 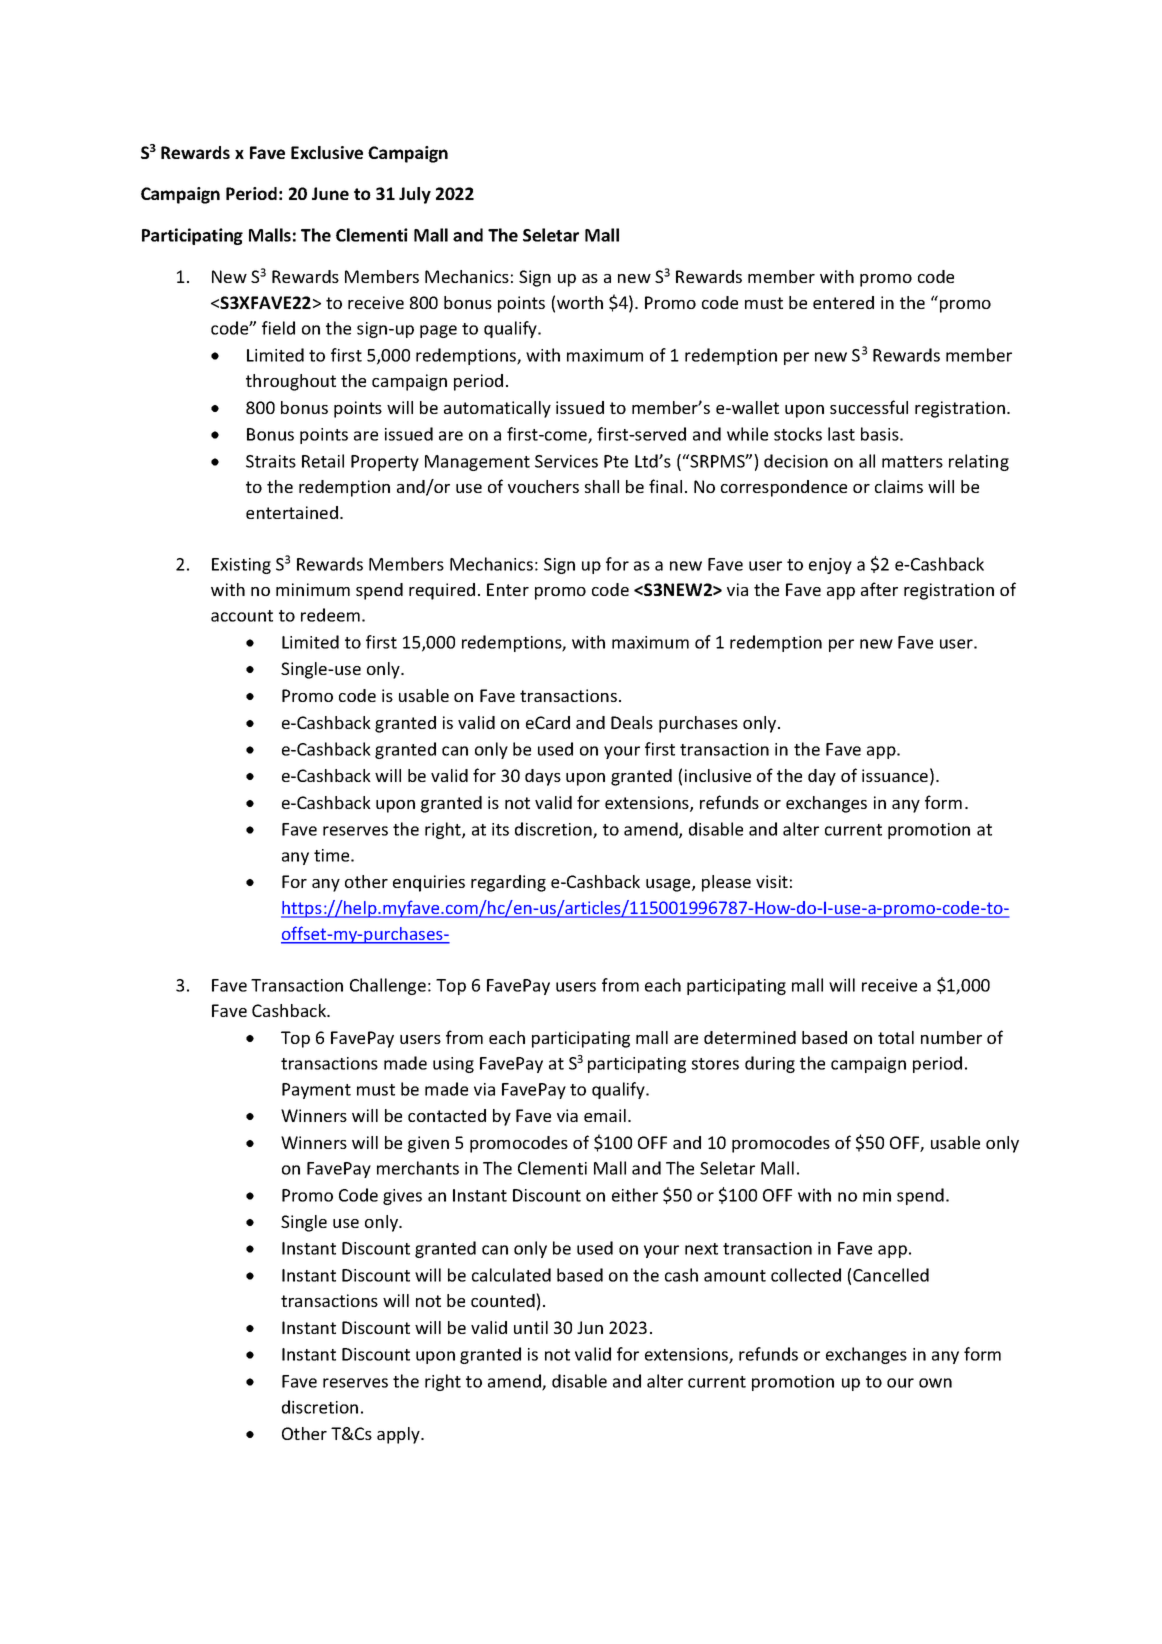 I want to click on successful, so click(x=869, y=407).
